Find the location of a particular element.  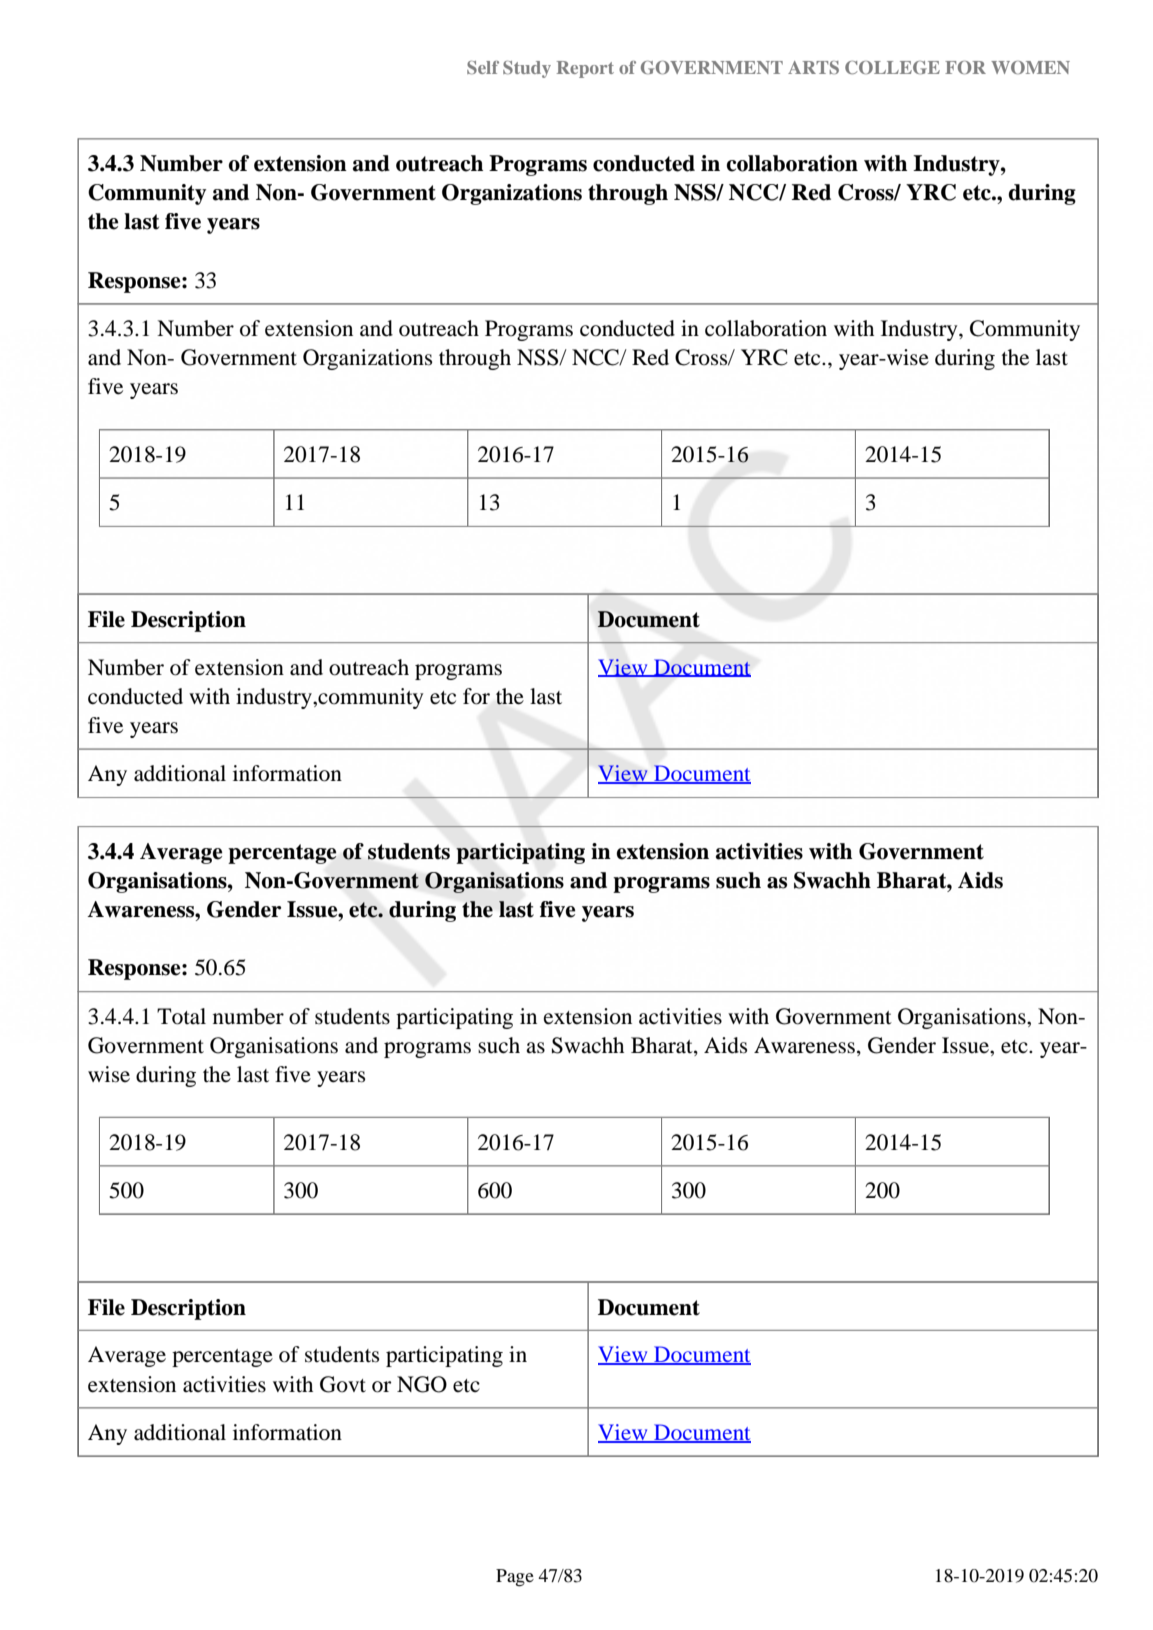

Study is located at coordinates (527, 69).
